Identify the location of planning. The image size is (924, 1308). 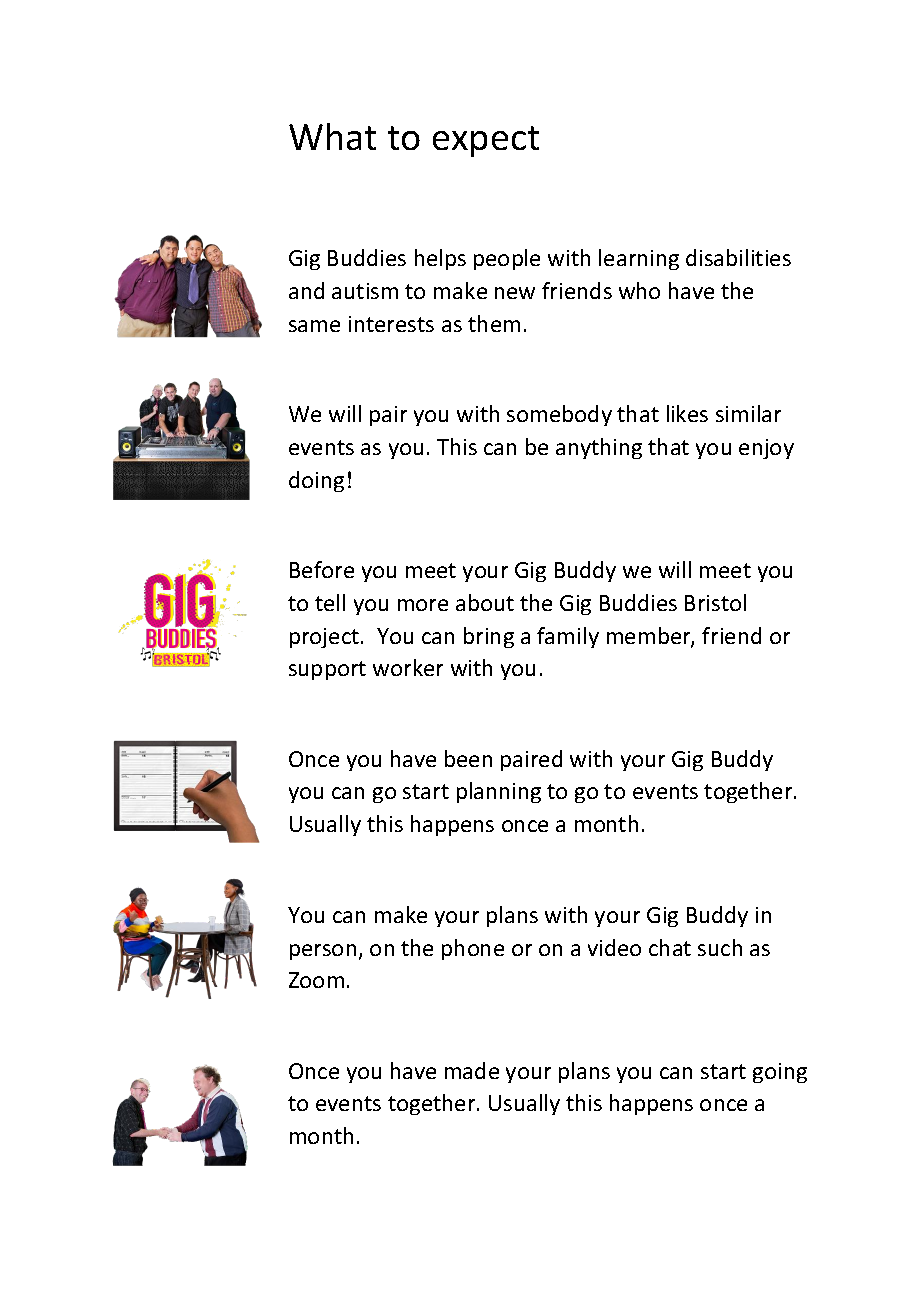
(499, 792).
